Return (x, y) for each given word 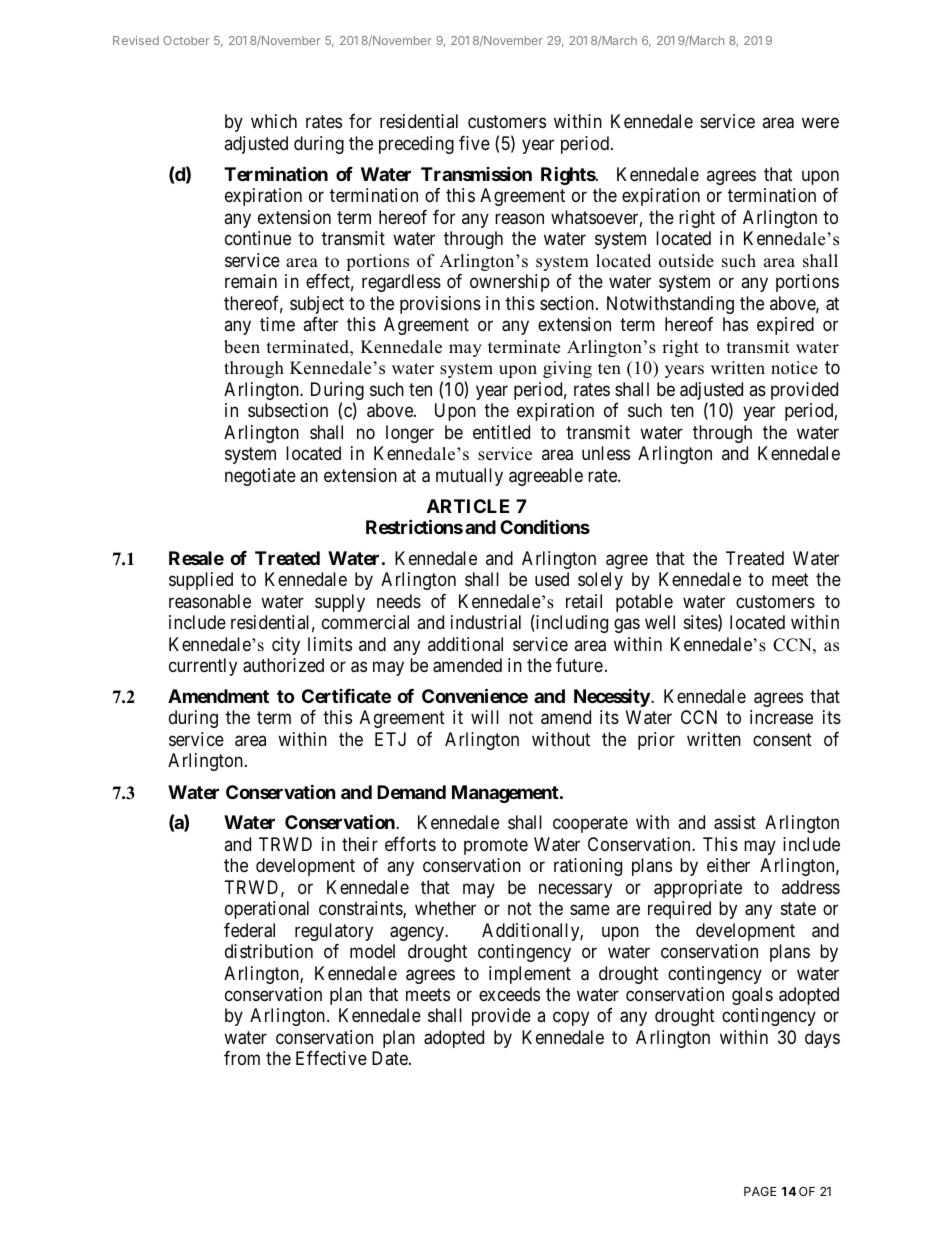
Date (390, 1058)
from (242, 1058)
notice (794, 368)
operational (267, 910)
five (474, 143)
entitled (501, 432)
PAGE (760, 1191)
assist (735, 822)
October (186, 40)
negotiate (260, 477)
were (820, 123)
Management (506, 794)
